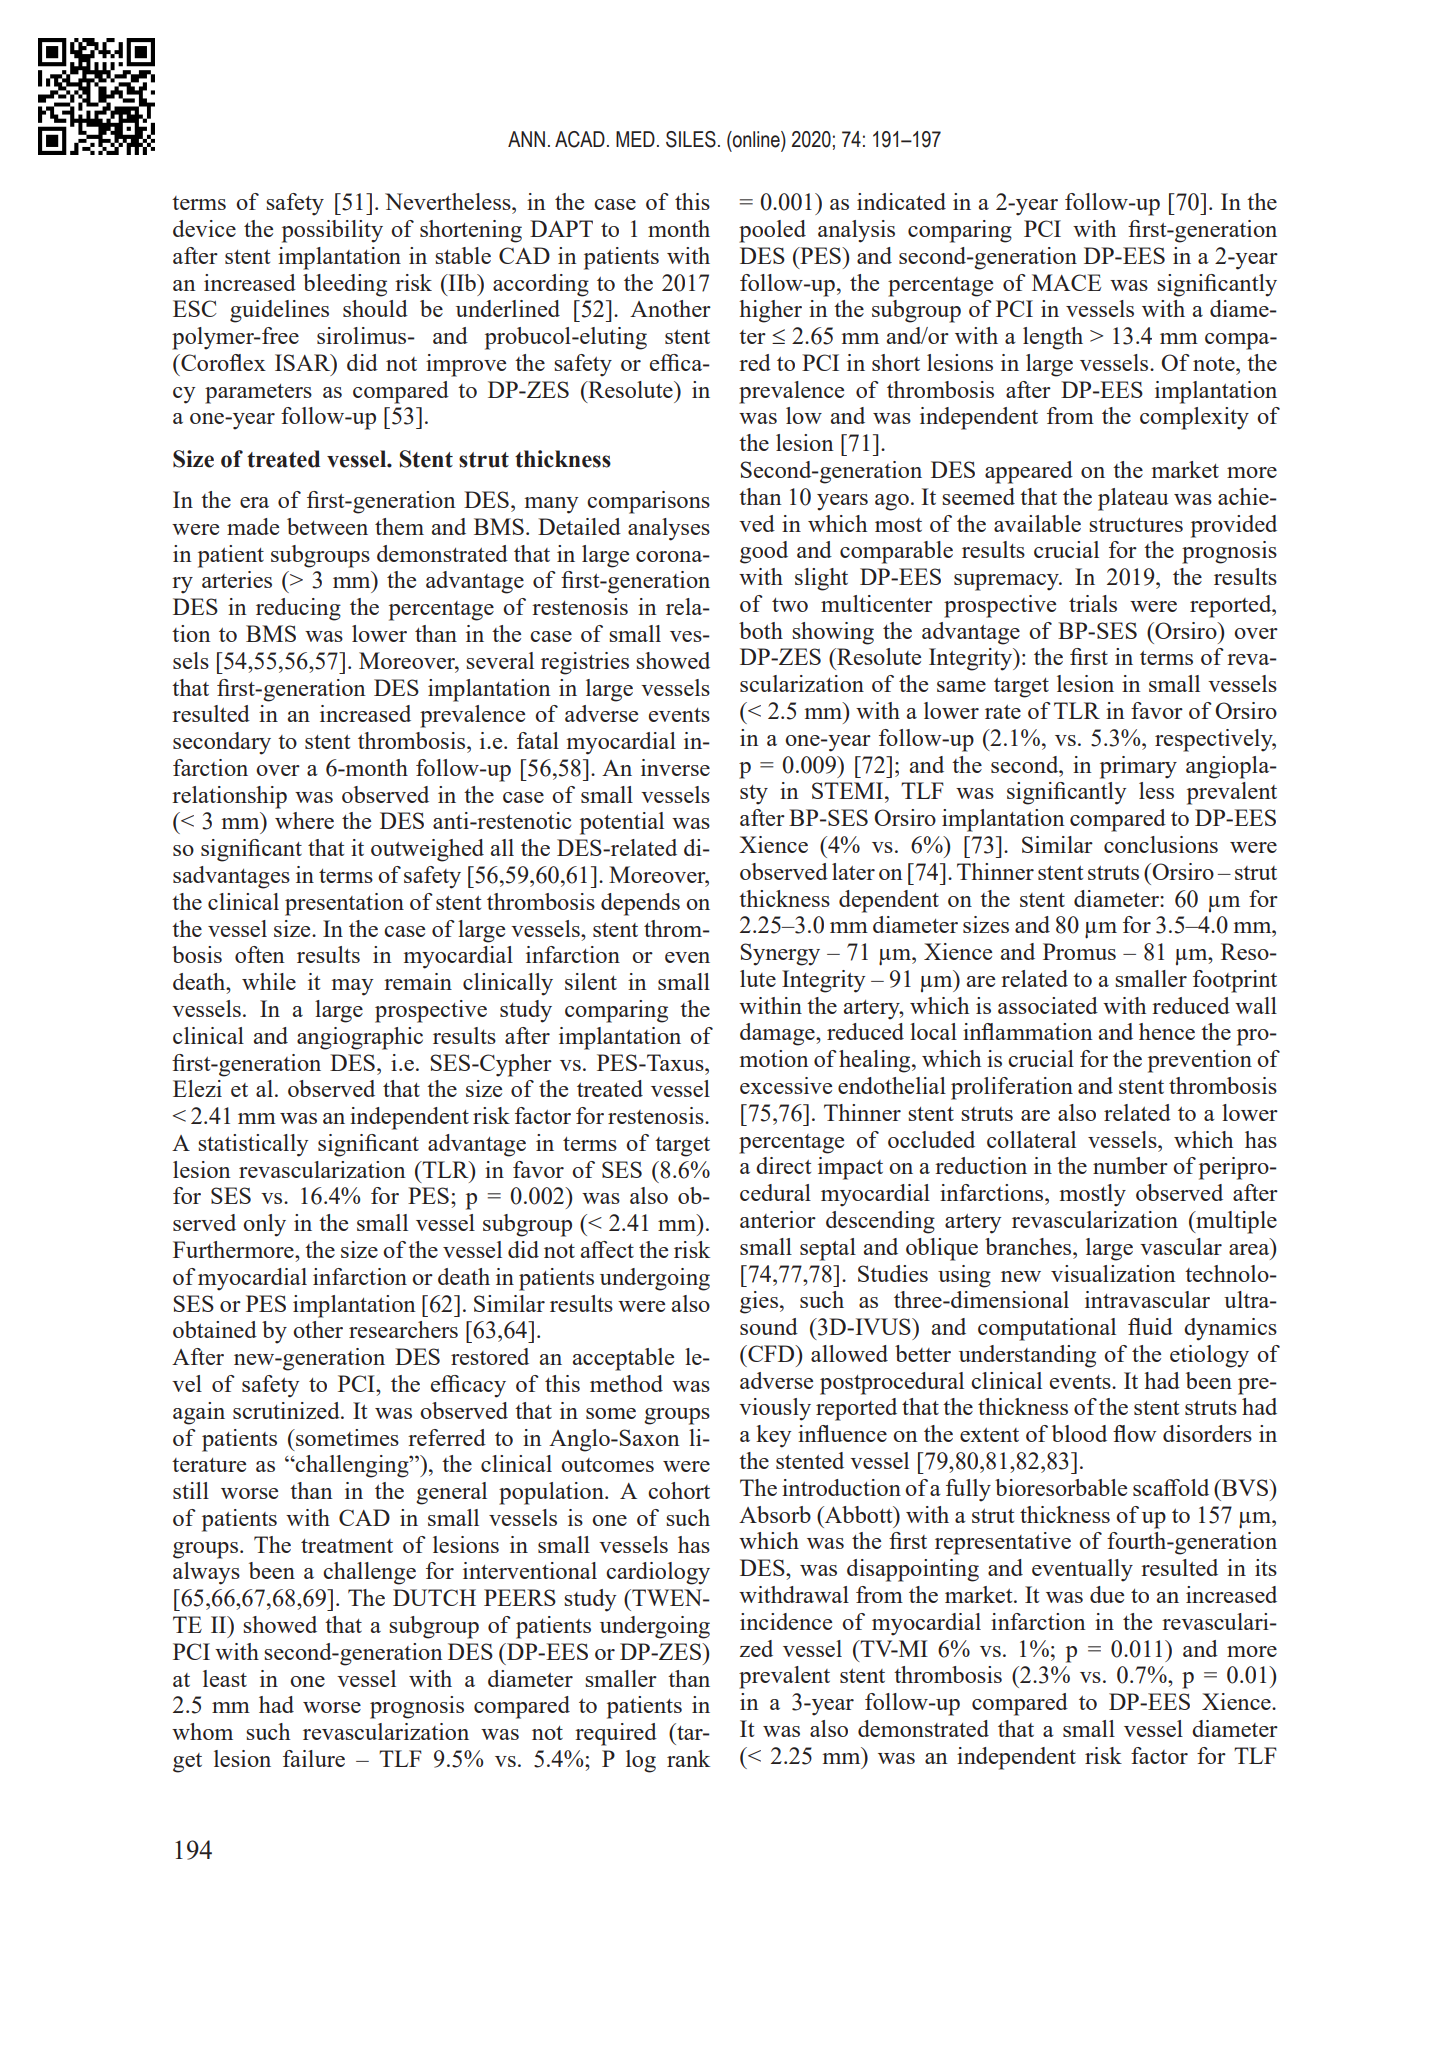 The width and height of the page is (1450, 2050). Describe the element at coordinates (1138, 767) in the page. I see `primary` at that location.
